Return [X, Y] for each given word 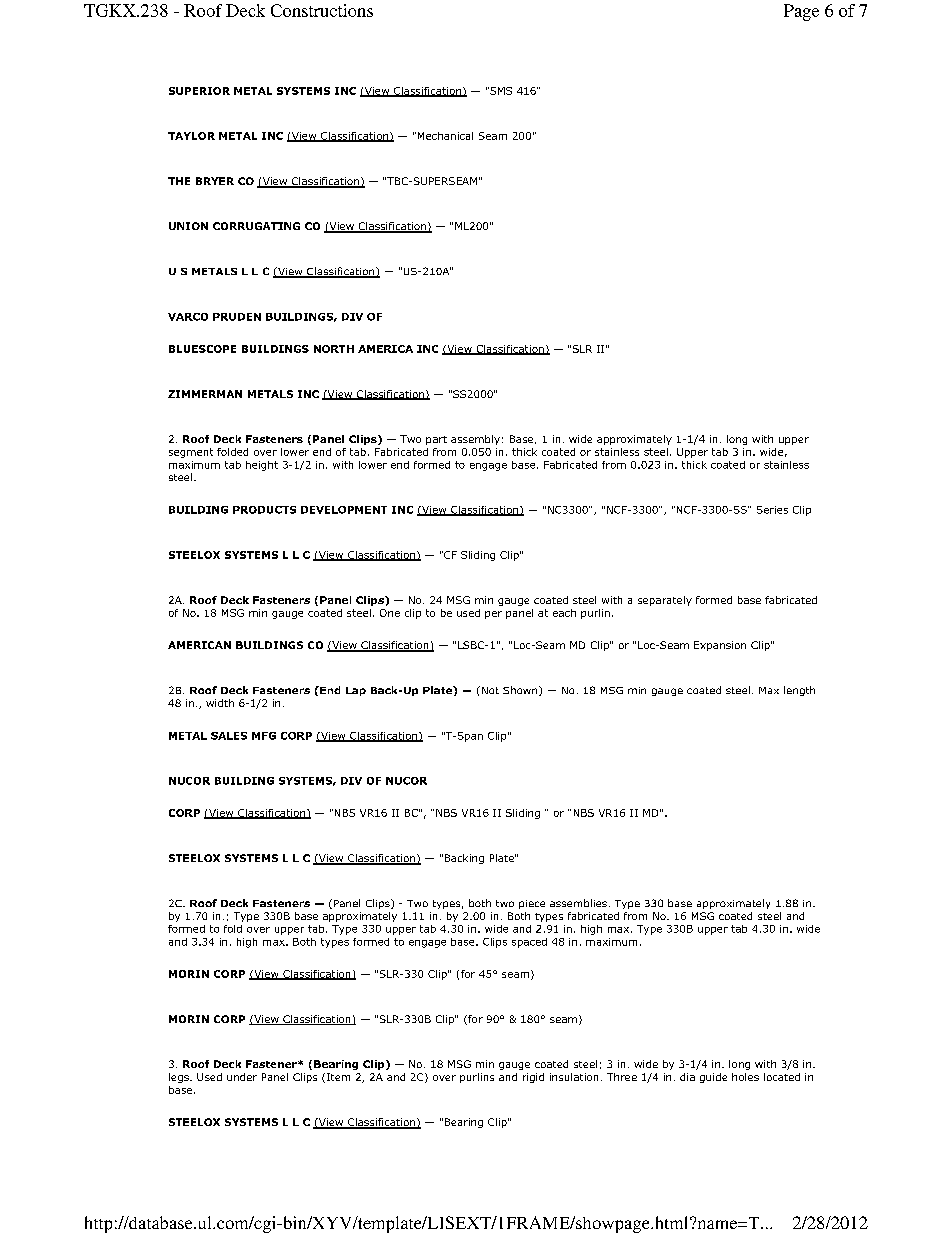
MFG [264, 736]
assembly [475, 440]
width [220, 703]
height [262, 466]
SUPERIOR [199, 91]
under [242, 1077]
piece [532, 904]
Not [489, 690]
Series [772, 510]
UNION [188, 226]
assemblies [578, 903]
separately [665, 601]
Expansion [720, 646]
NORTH [334, 349]
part [436, 440]
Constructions [322, 10]
